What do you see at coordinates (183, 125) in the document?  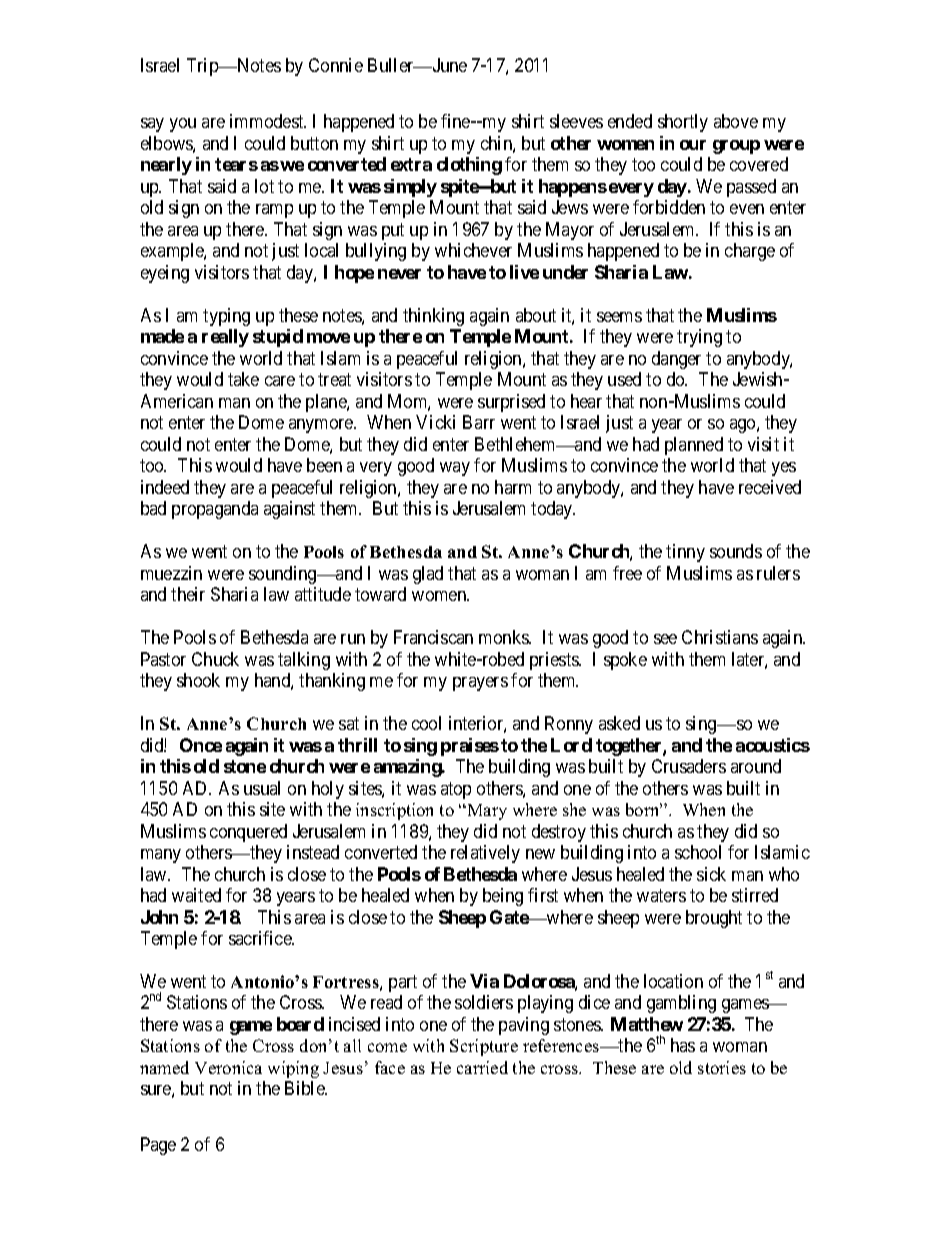 I see `you` at bounding box center [183, 125].
